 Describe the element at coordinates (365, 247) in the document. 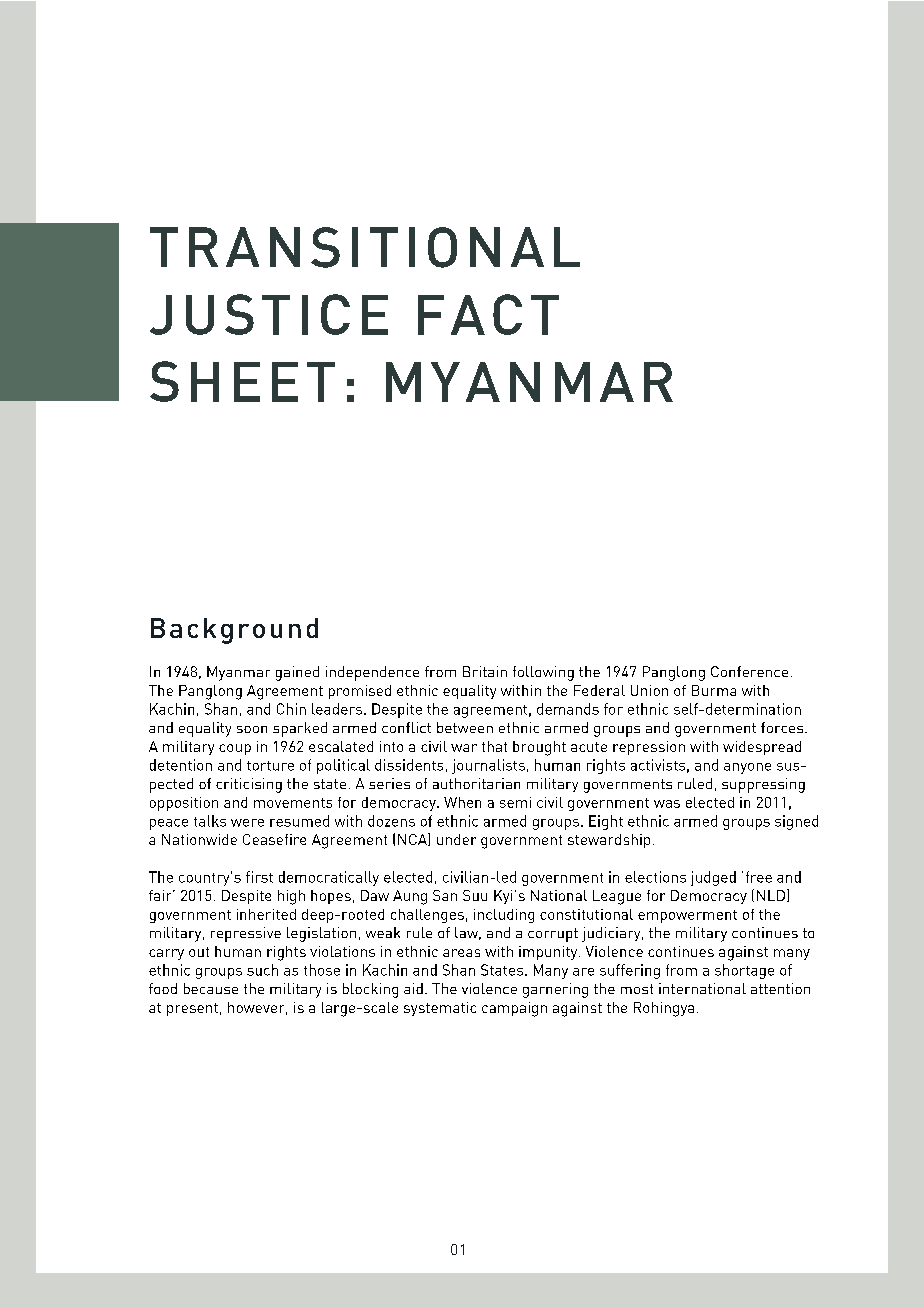

I see `TRANSITIONAL` at that location.
